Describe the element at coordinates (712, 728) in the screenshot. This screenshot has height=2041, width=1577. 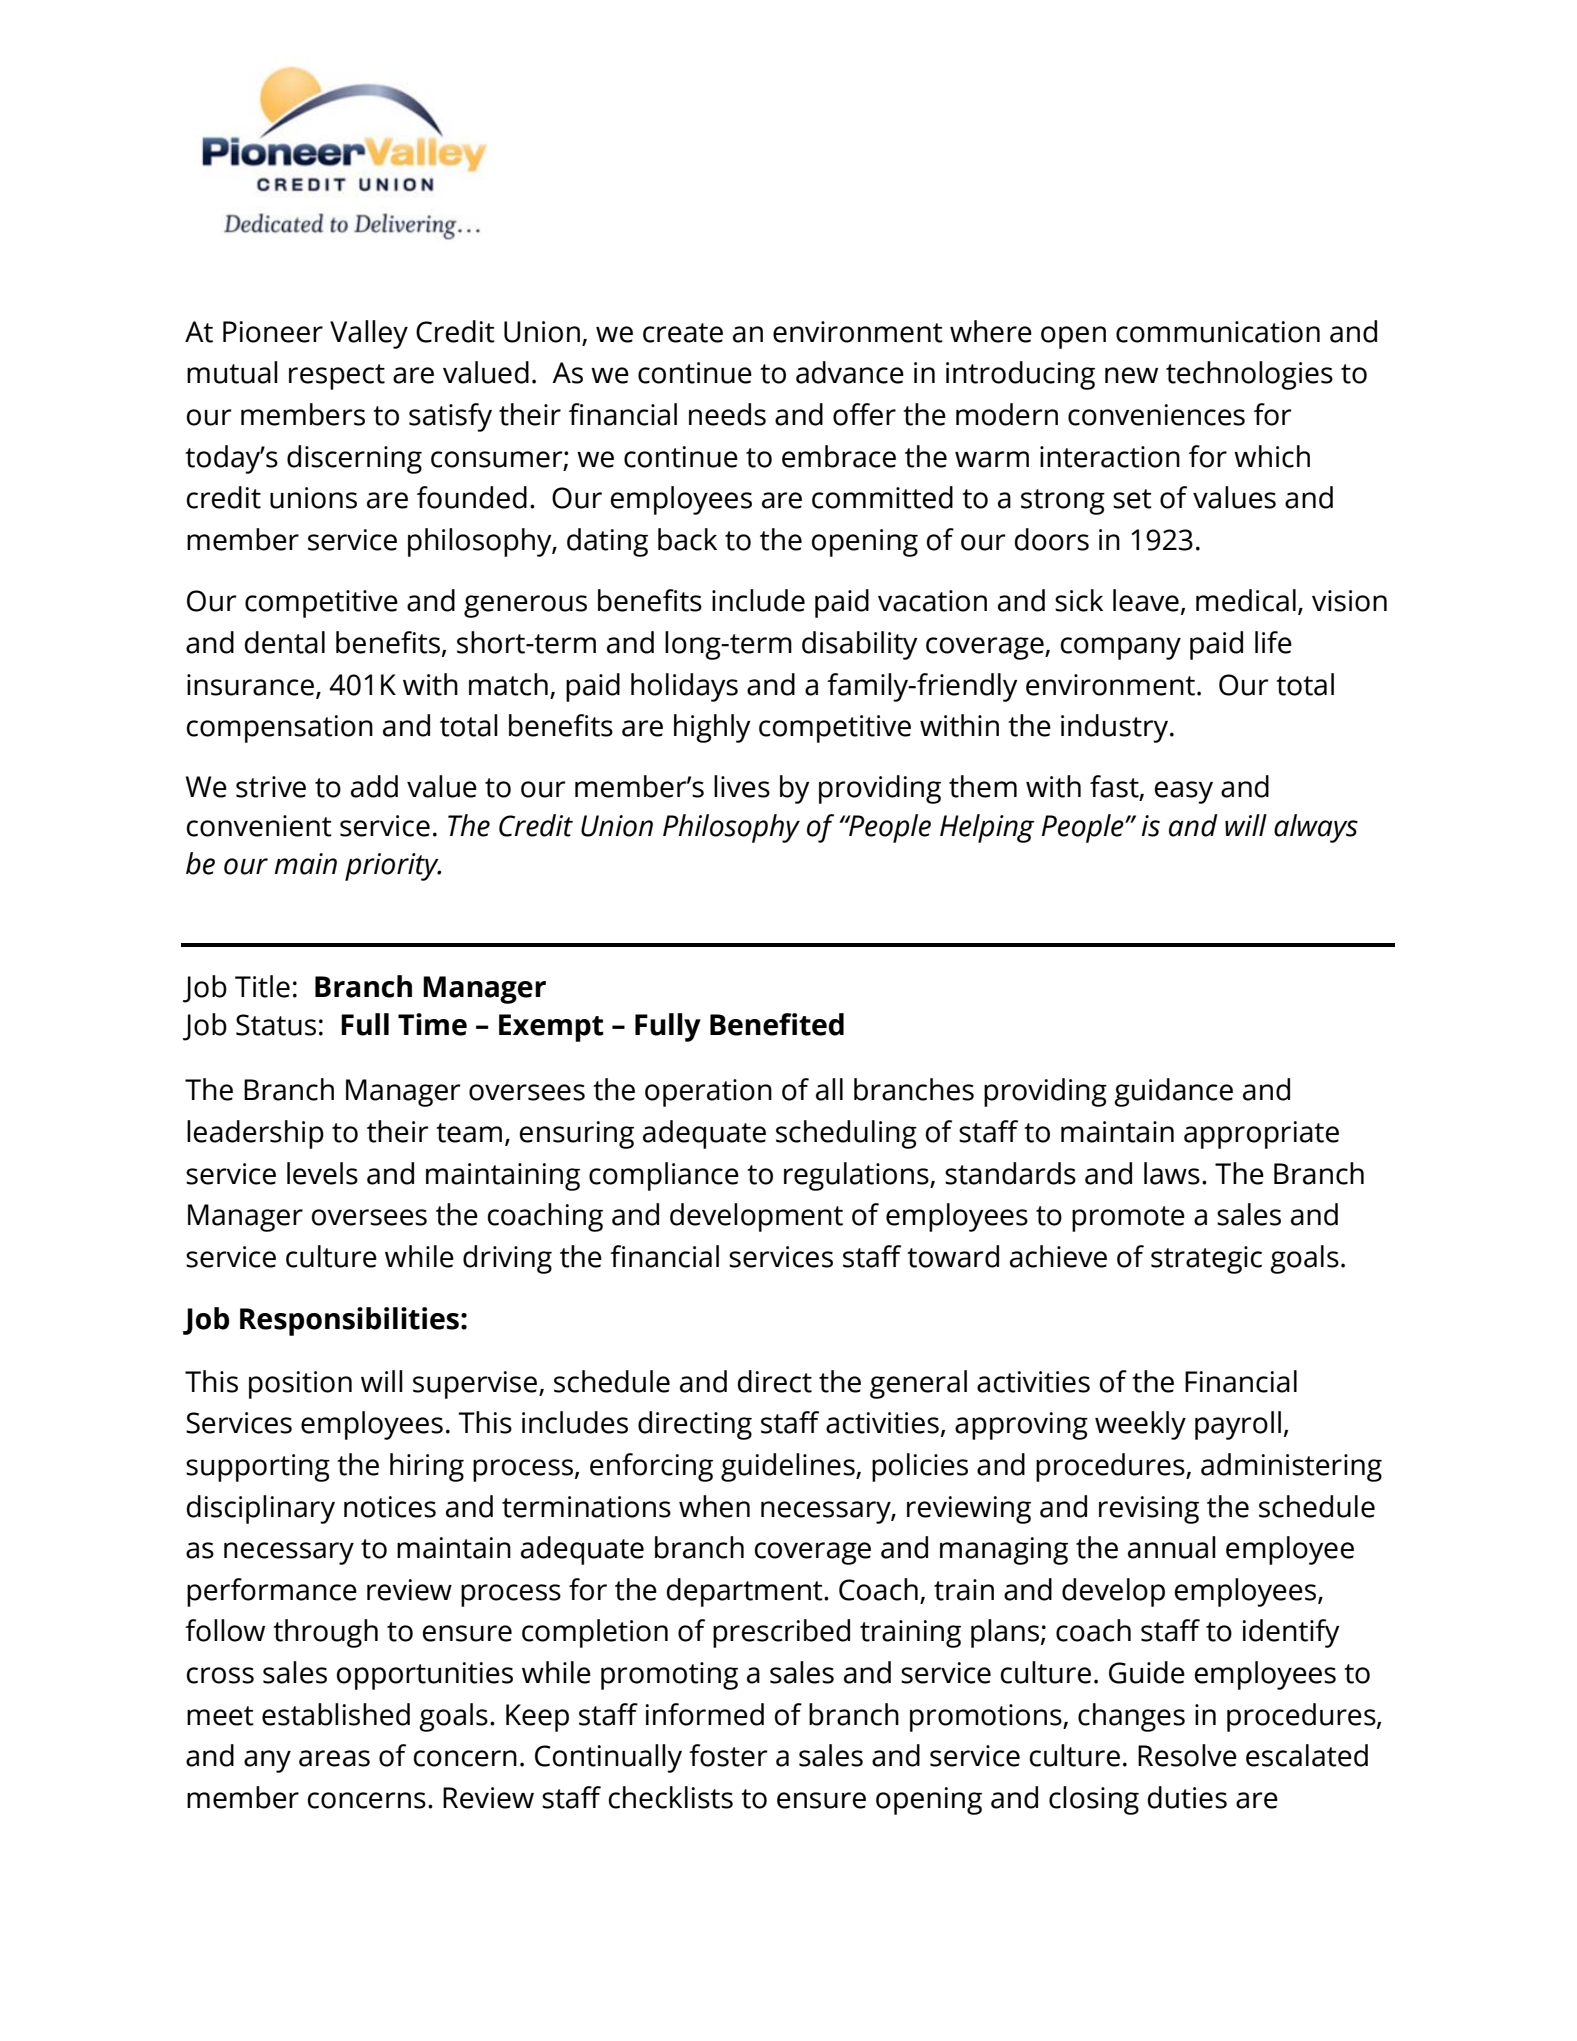
I see `highly` at that location.
